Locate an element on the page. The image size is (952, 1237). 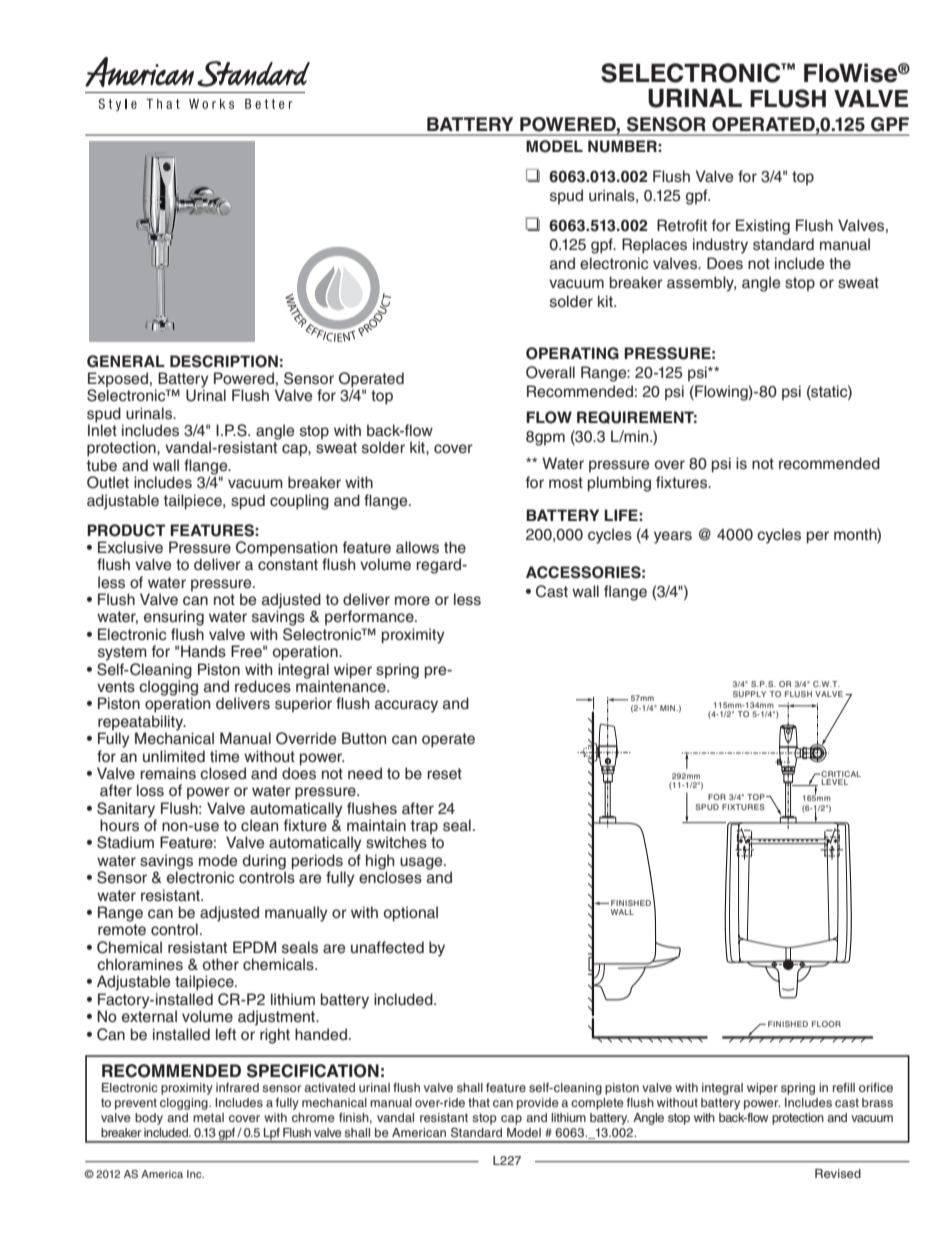
Replaces is located at coordinates (654, 246).
